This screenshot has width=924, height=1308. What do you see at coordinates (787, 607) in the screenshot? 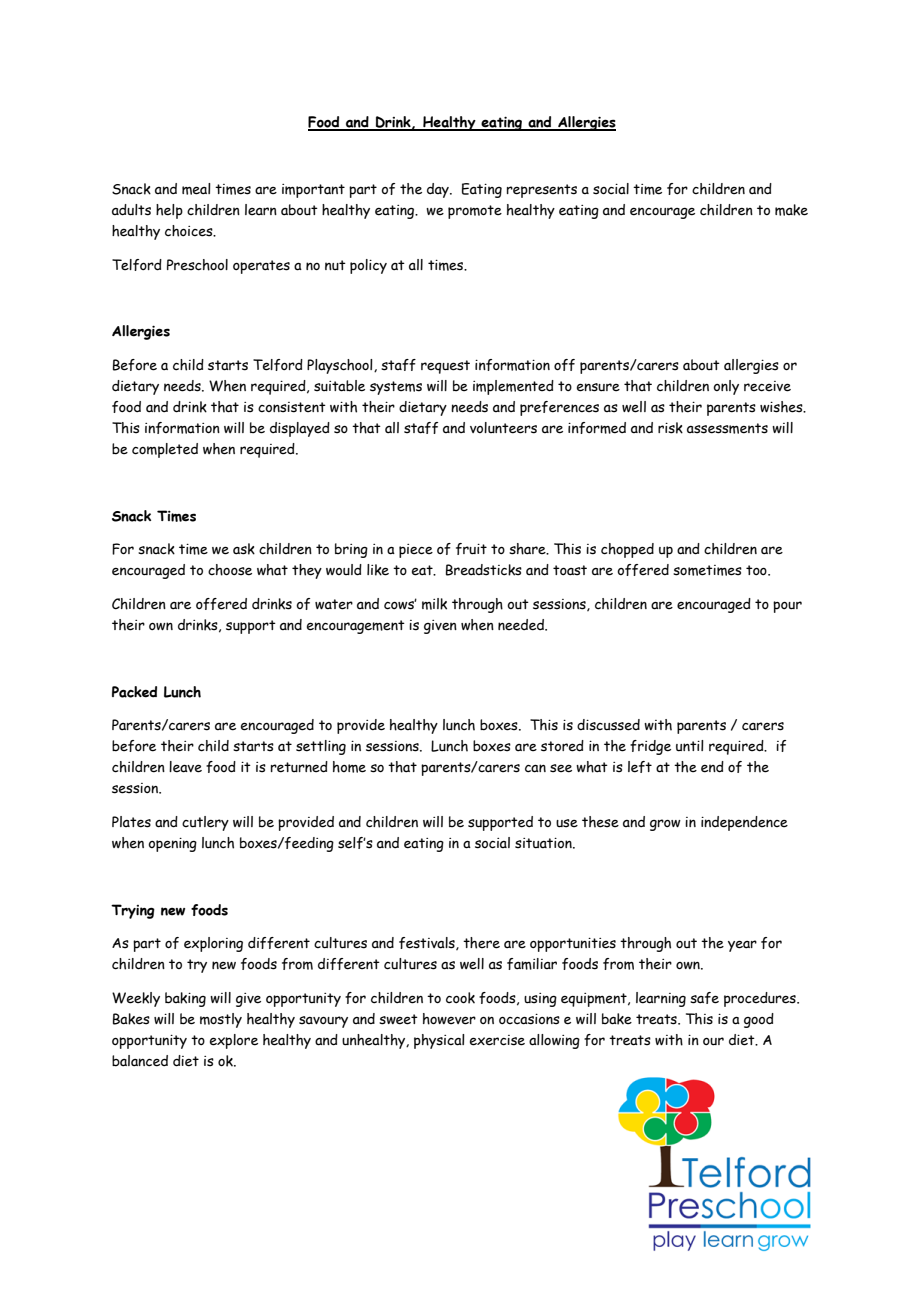
I see `pour` at bounding box center [787, 607].
